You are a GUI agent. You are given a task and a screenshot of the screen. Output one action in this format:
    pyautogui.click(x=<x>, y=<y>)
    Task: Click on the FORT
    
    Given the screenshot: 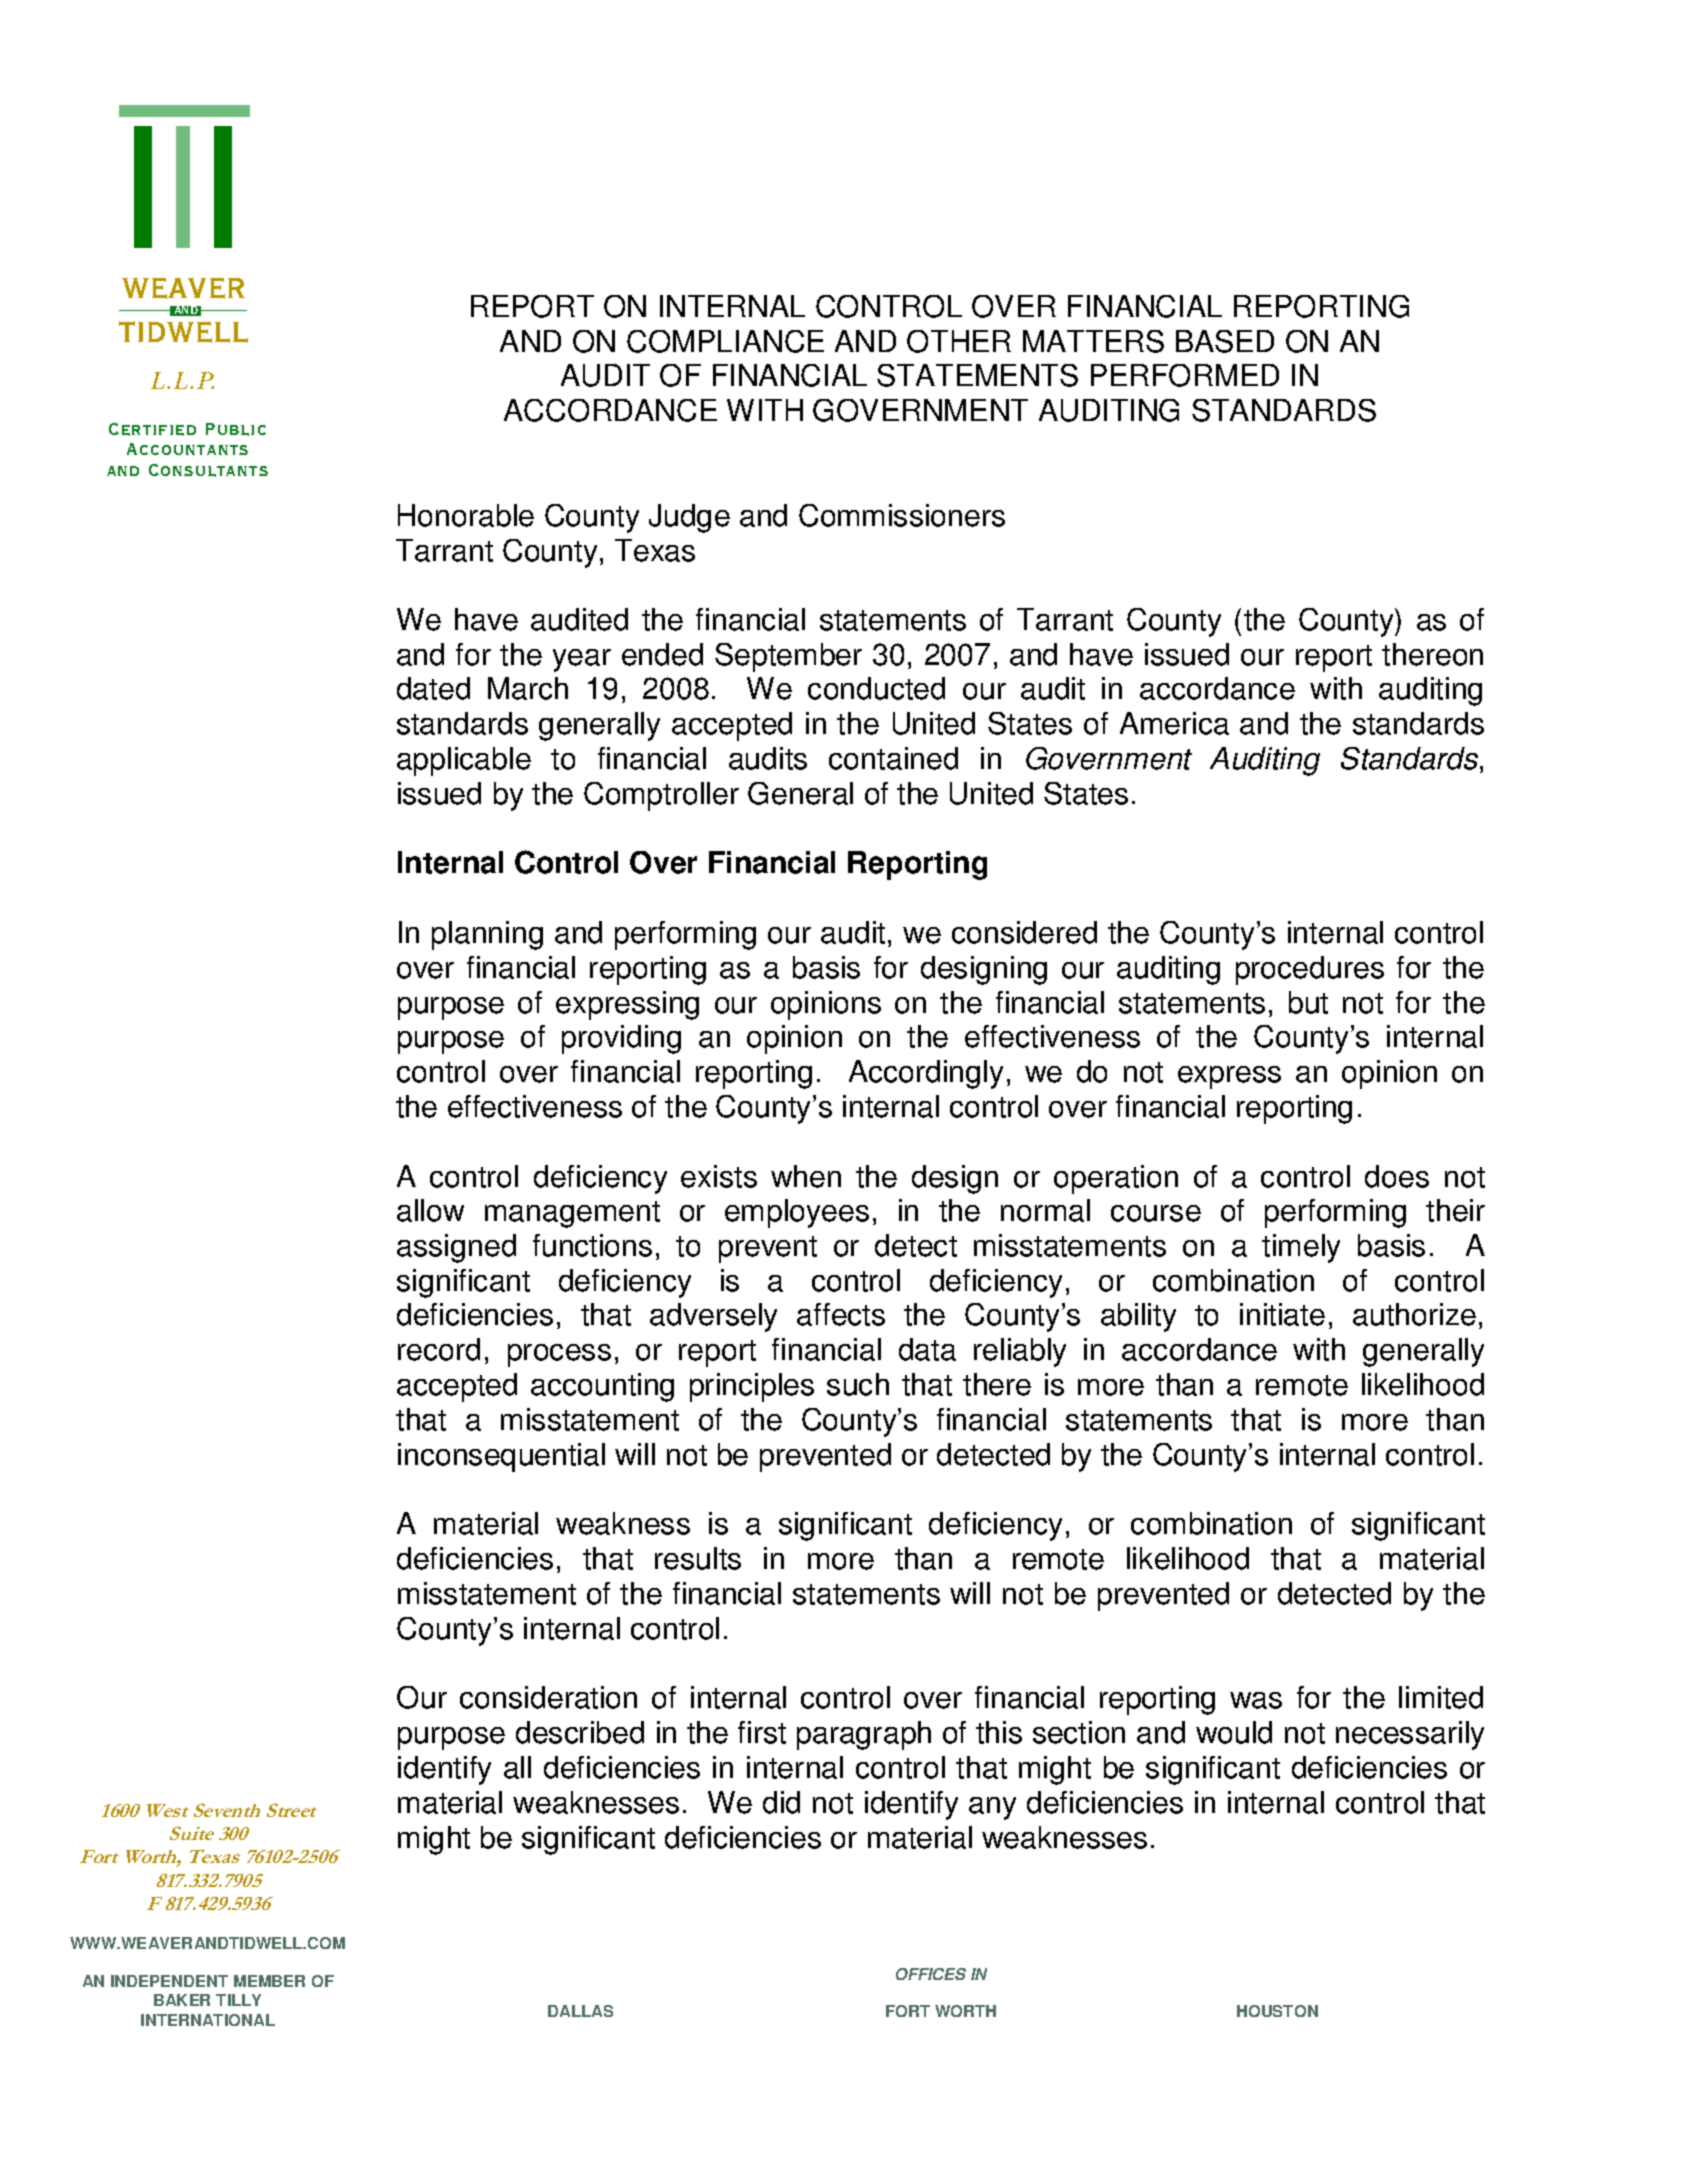 What is the action you would take?
    pyautogui.click(x=908, y=2011)
